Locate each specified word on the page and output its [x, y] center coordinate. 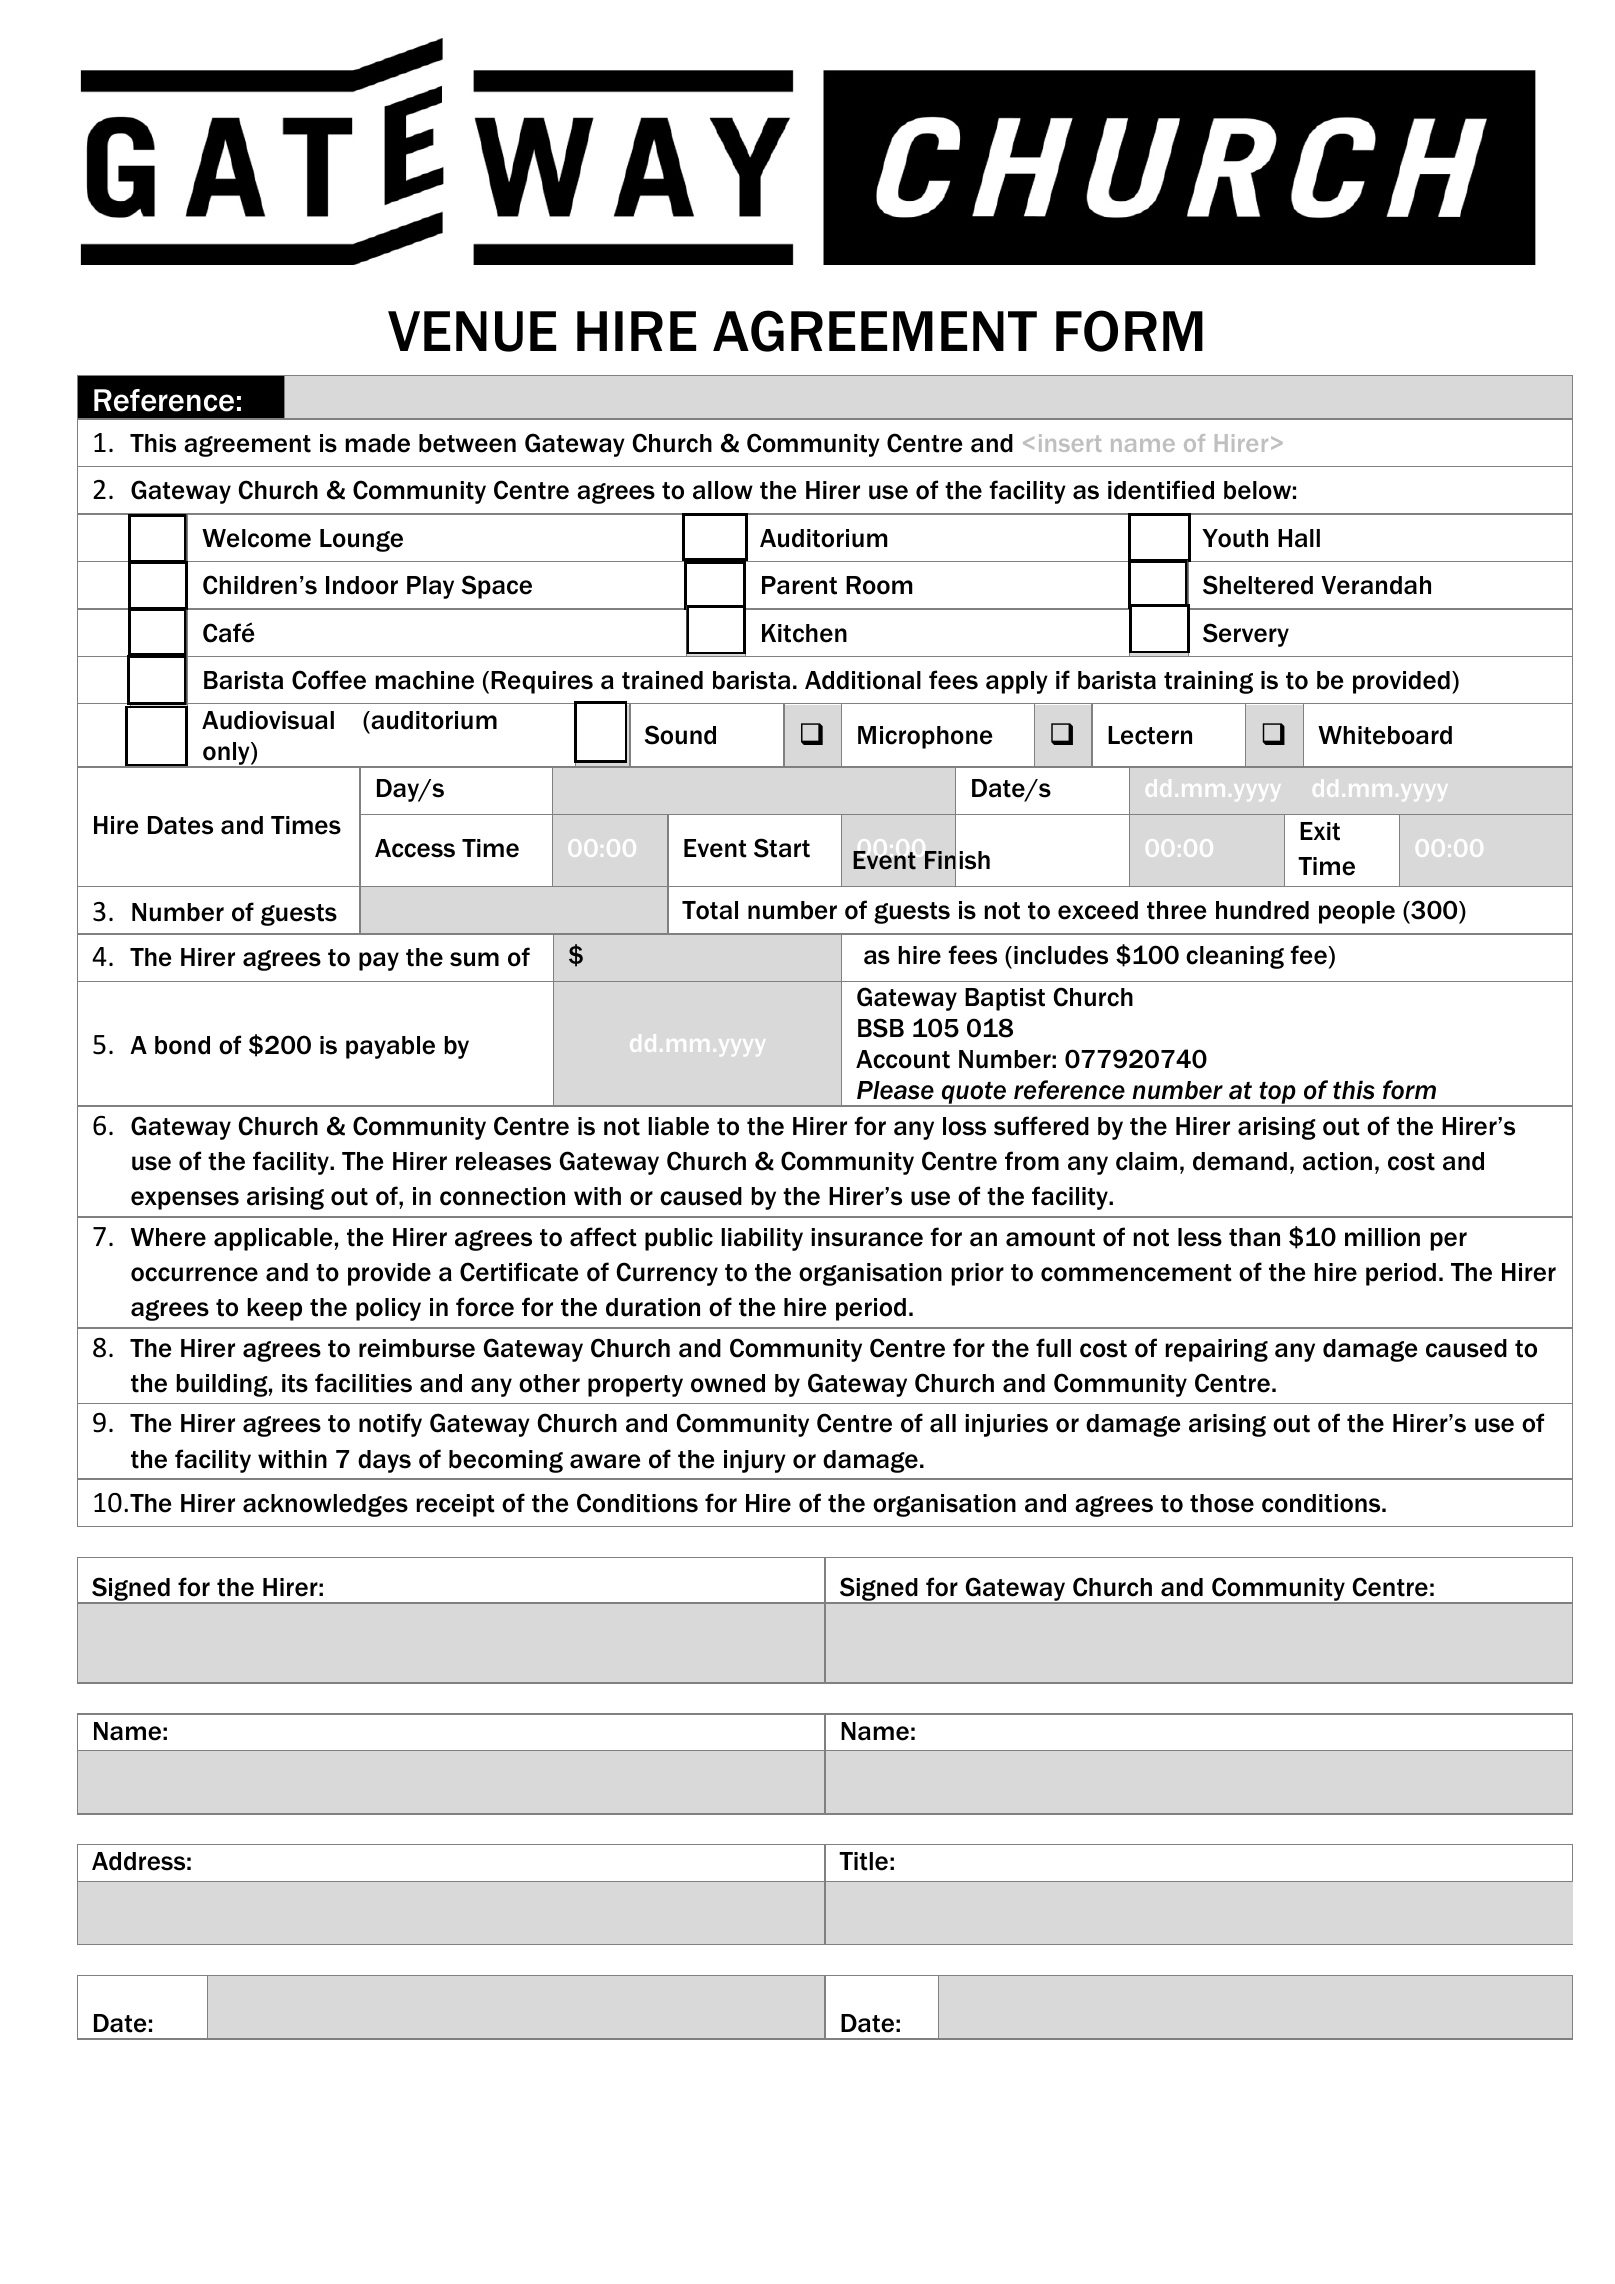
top [1277, 1094]
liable [678, 1126]
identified [1161, 490]
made [377, 443]
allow [723, 490]
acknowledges [325, 1505]
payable [390, 1047]
